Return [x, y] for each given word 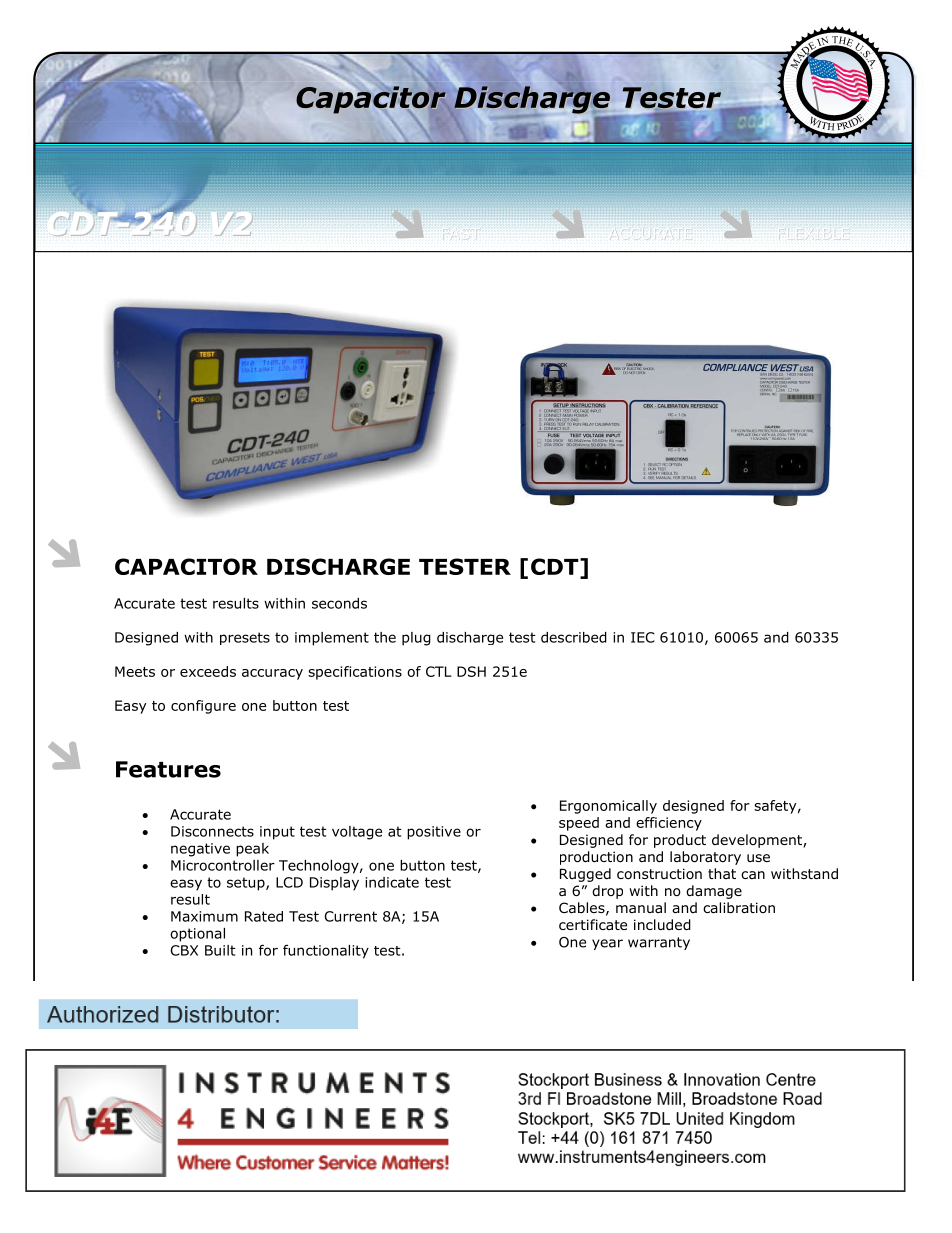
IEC [643, 637]
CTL [439, 671]
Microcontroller [223, 865]
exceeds [208, 671]
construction [659, 874]
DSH [471, 671]
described [574, 637]
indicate [392, 882]
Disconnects [212, 831]
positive [434, 833]
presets [245, 638]
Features [168, 769]
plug [416, 639]
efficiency [669, 824]
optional [197, 935]
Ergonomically [608, 807]
